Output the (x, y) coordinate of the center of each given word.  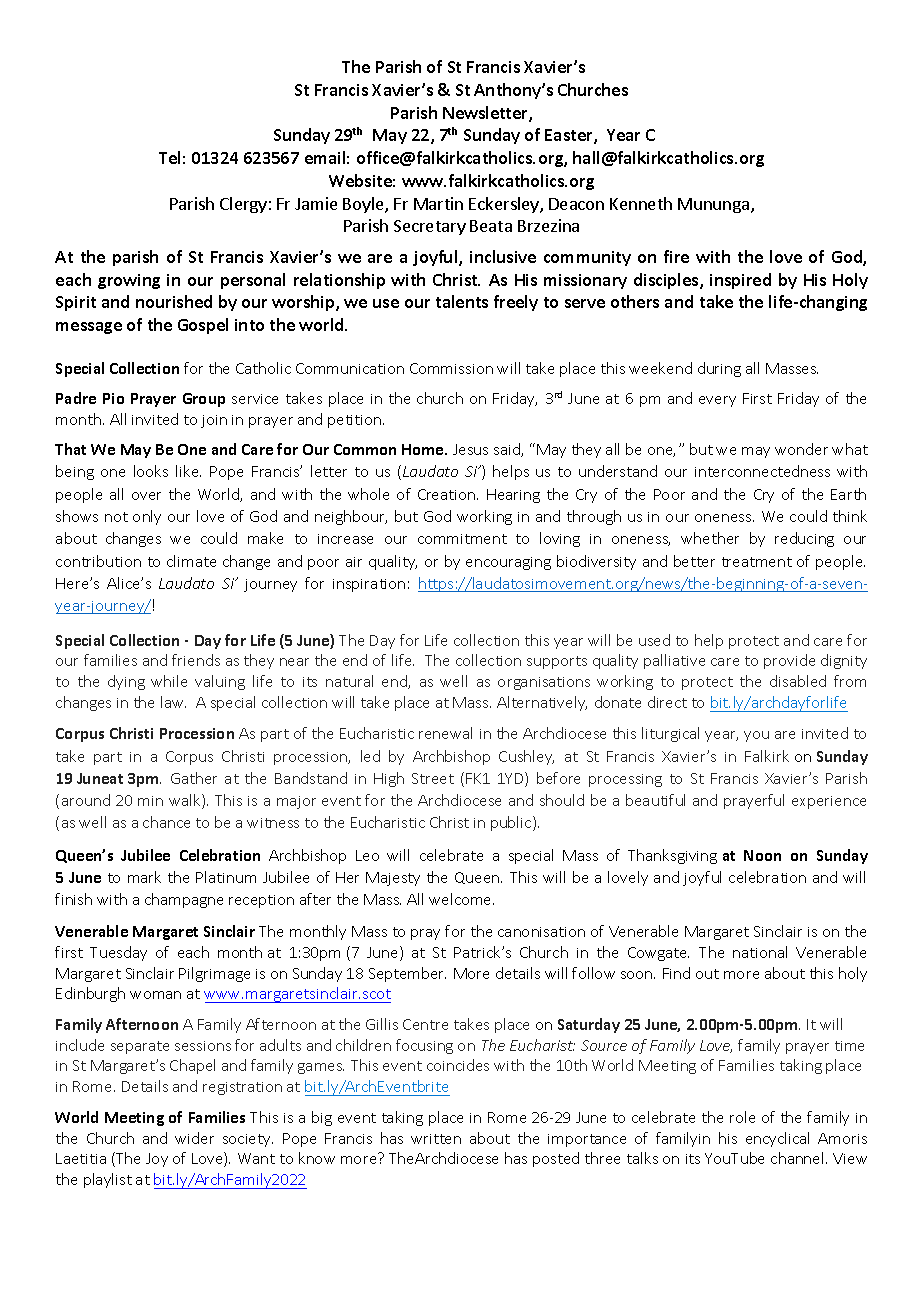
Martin (438, 203)
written (436, 1139)
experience (829, 802)
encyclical (777, 1139)
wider (194, 1138)
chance (166, 822)
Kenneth (641, 203)
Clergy (243, 205)
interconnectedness (762, 471)
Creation (448, 494)
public (512, 823)
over (146, 496)
